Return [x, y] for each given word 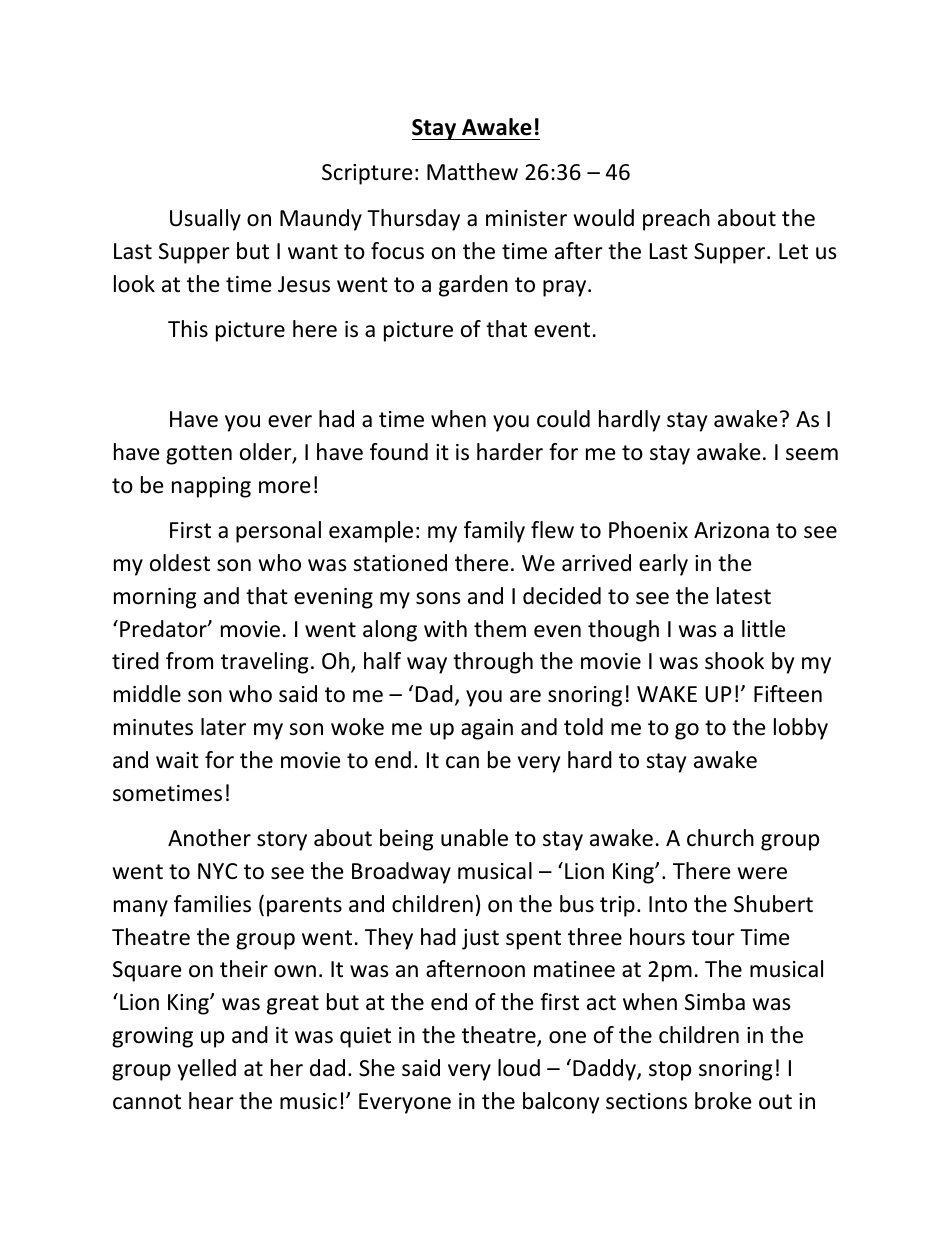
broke [723, 1101]
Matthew [472, 172]
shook [734, 661]
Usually [205, 220]
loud [519, 1068]
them [500, 629]
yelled [207, 1070]
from [189, 661]
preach [676, 220]
